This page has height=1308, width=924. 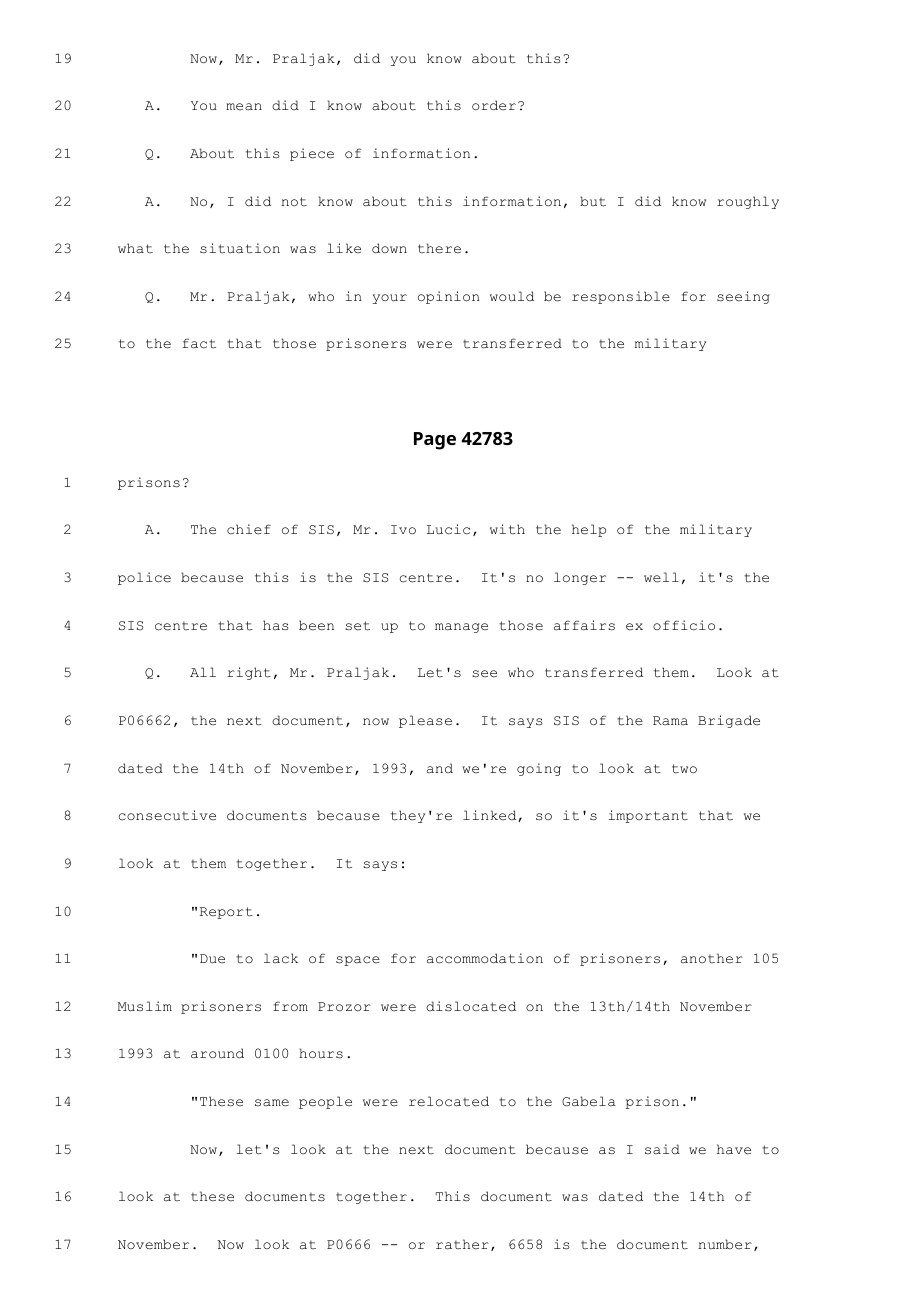 What do you see at coordinates (199, 343) in the page?
I see `fact` at bounding box center [199, 343].
